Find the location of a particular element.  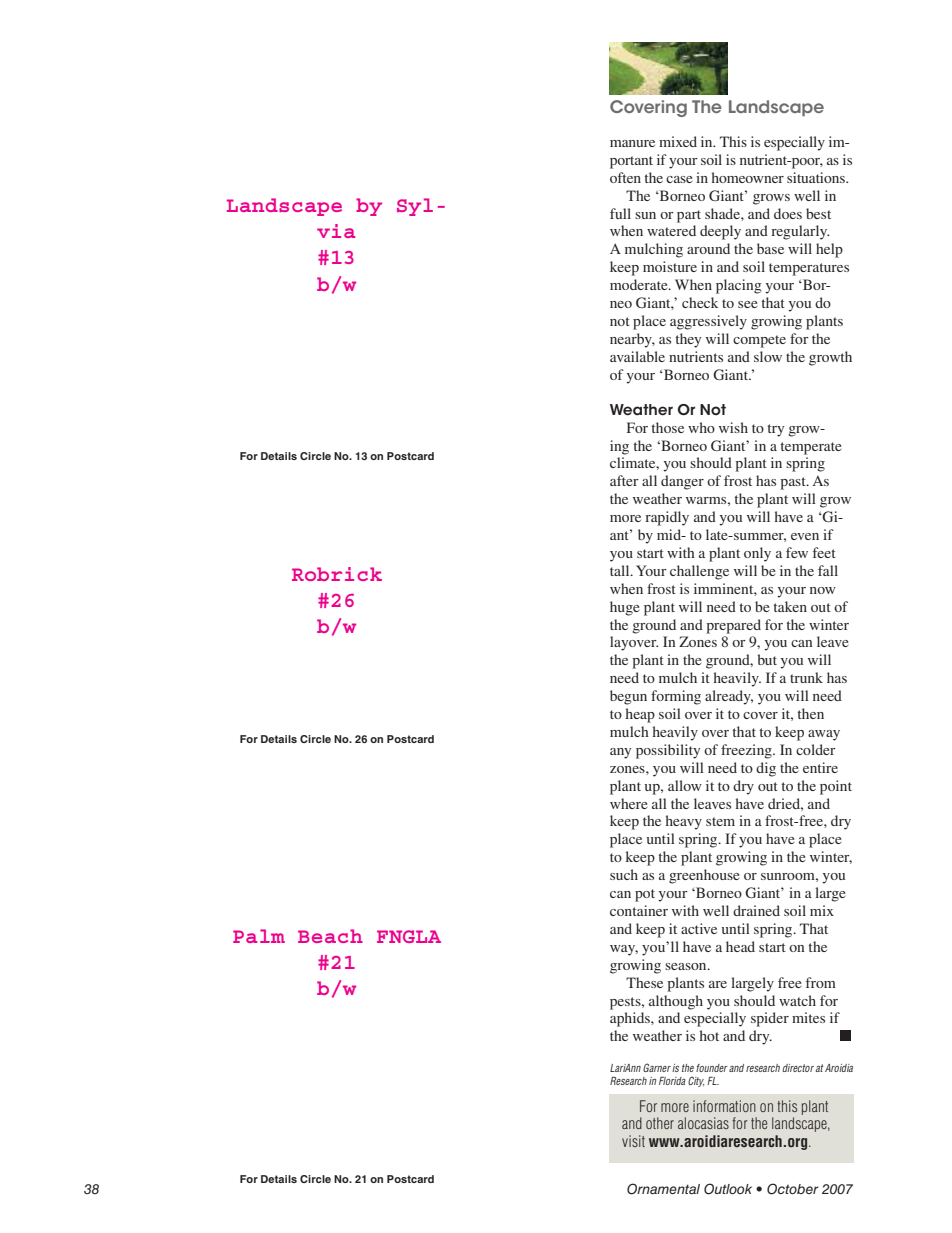

Beach is located at coordinates (330, 936).
